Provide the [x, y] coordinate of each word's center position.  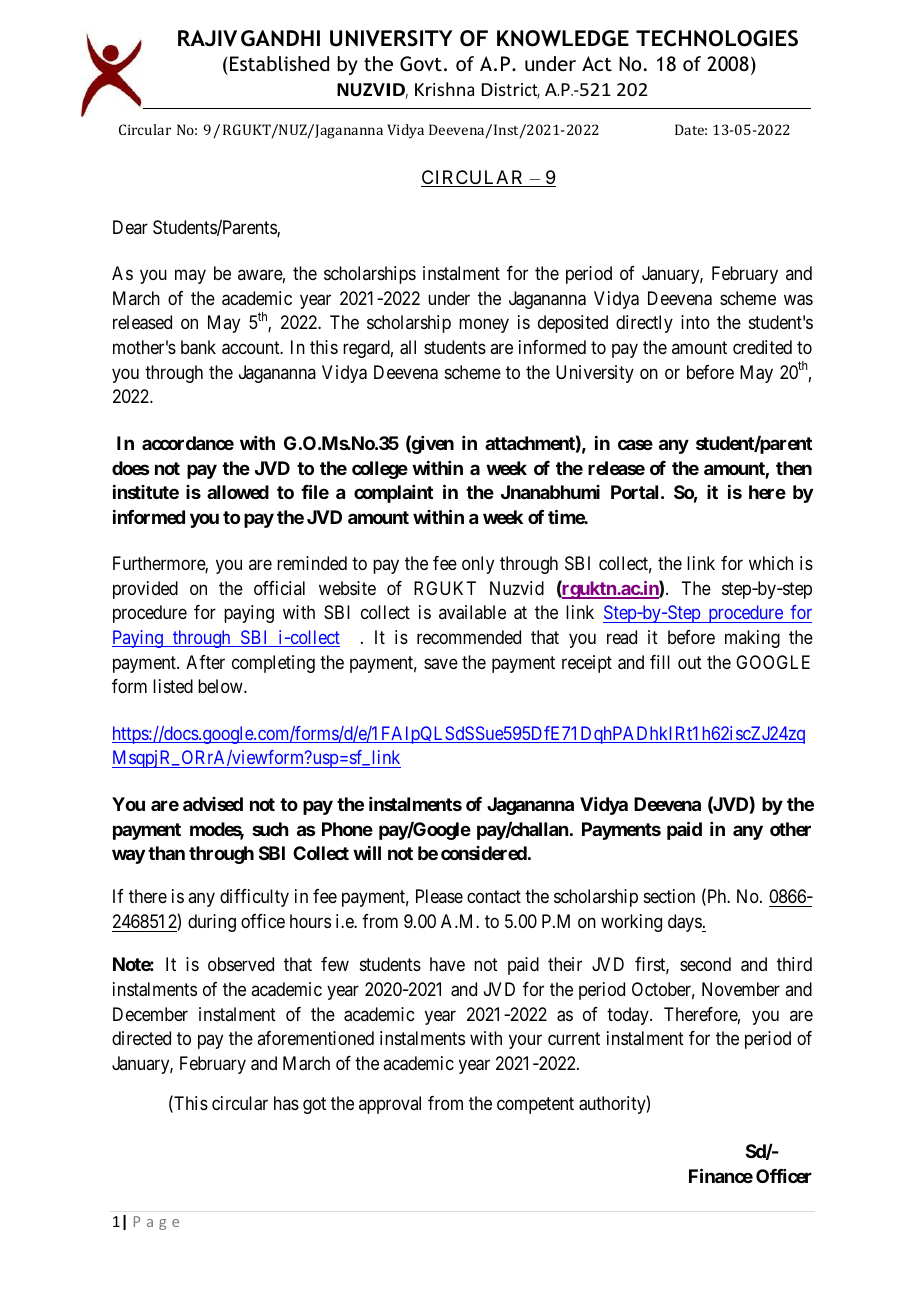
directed [141, 1038]
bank [198, 347]
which [771, 563]
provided [145, 590]
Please [439, 896]
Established [279, 63]
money [484, 326]
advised [213, 804]
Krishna [444, 89]
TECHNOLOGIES [717, 38]
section [669, 896]
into [695, 322]
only [478, 565]
